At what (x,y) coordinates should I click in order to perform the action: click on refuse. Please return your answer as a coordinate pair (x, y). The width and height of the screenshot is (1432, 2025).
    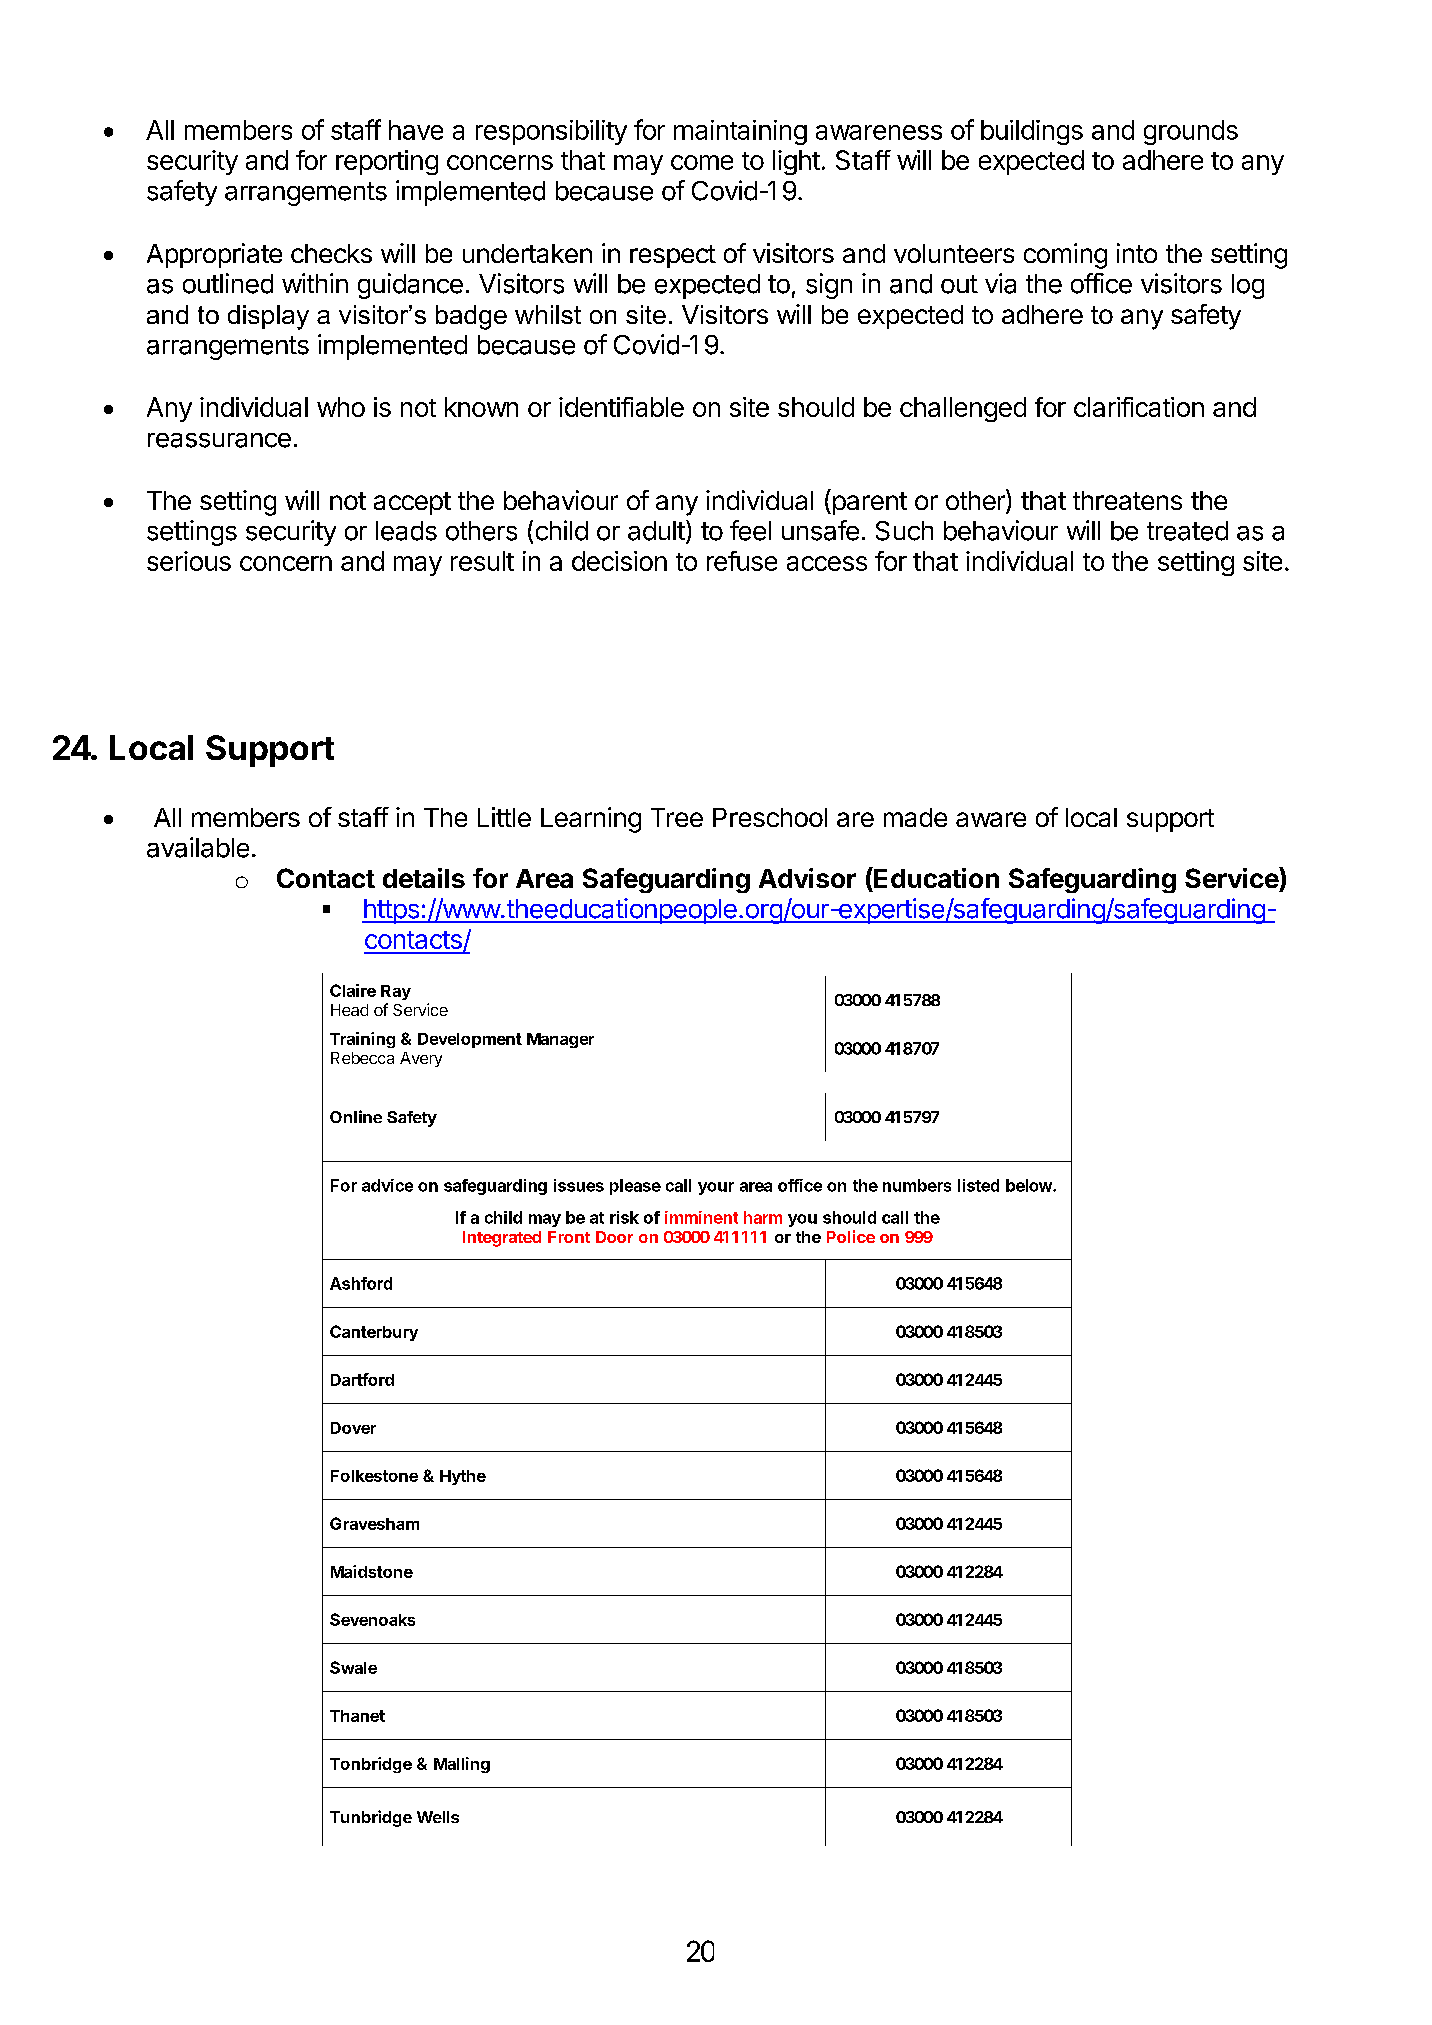
    Looking at the image, I should click on (742, 561).
